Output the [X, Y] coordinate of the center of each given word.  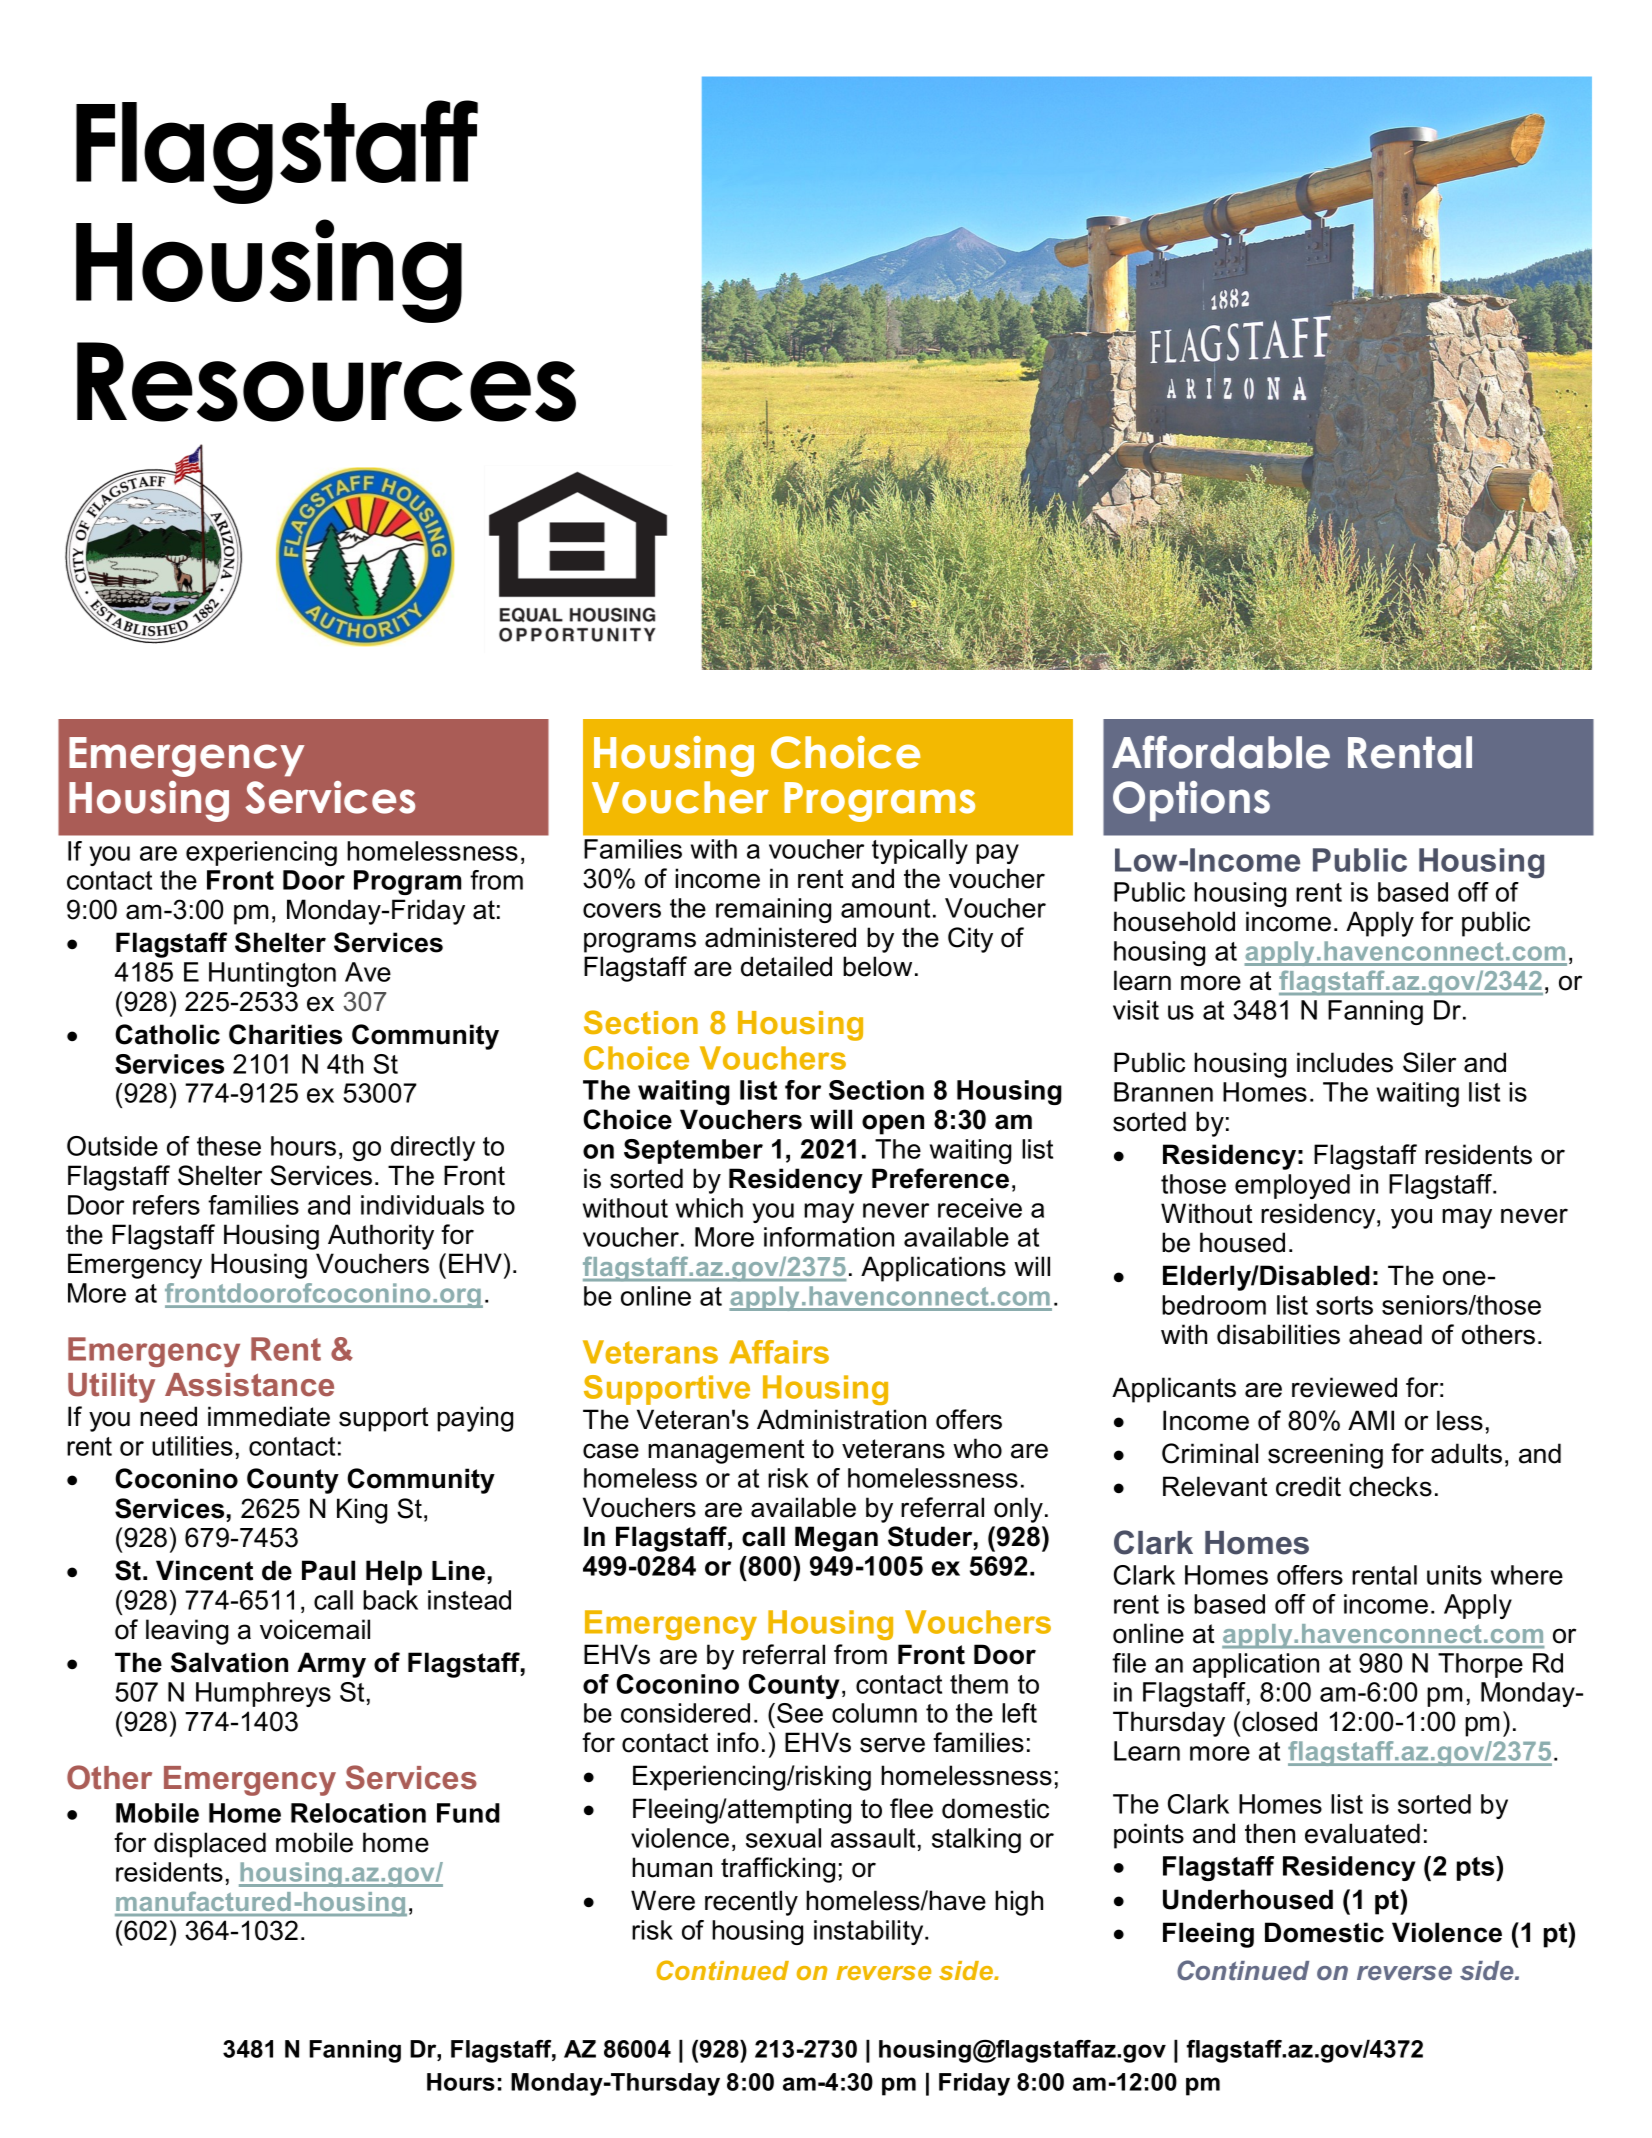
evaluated [1362, 1833]
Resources [326, 382]
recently [751, 1903]
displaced [210, 1845]
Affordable [1221, 752]
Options [1191, 801]
